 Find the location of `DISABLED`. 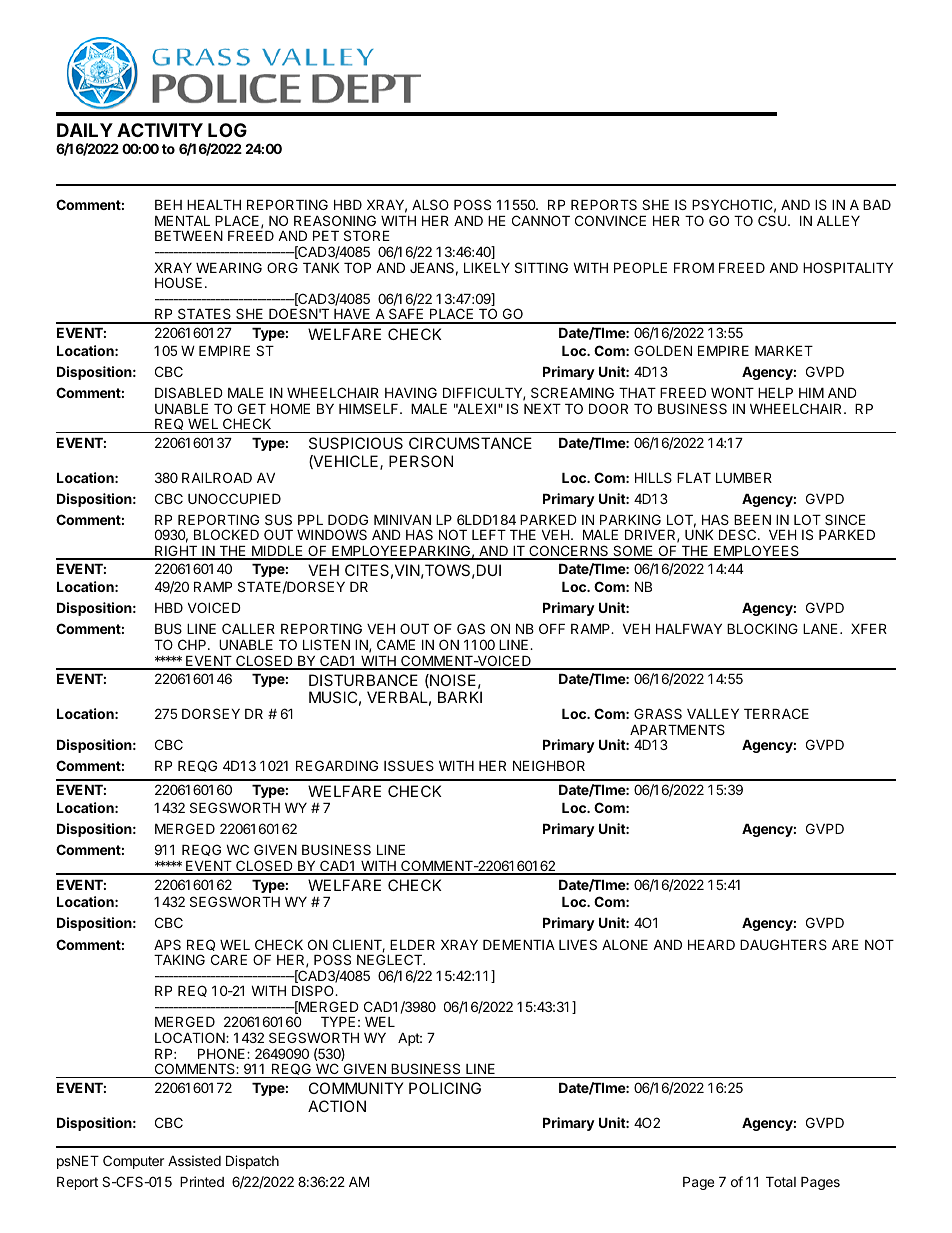

DISABLED is located at coordinates (189, 392).
